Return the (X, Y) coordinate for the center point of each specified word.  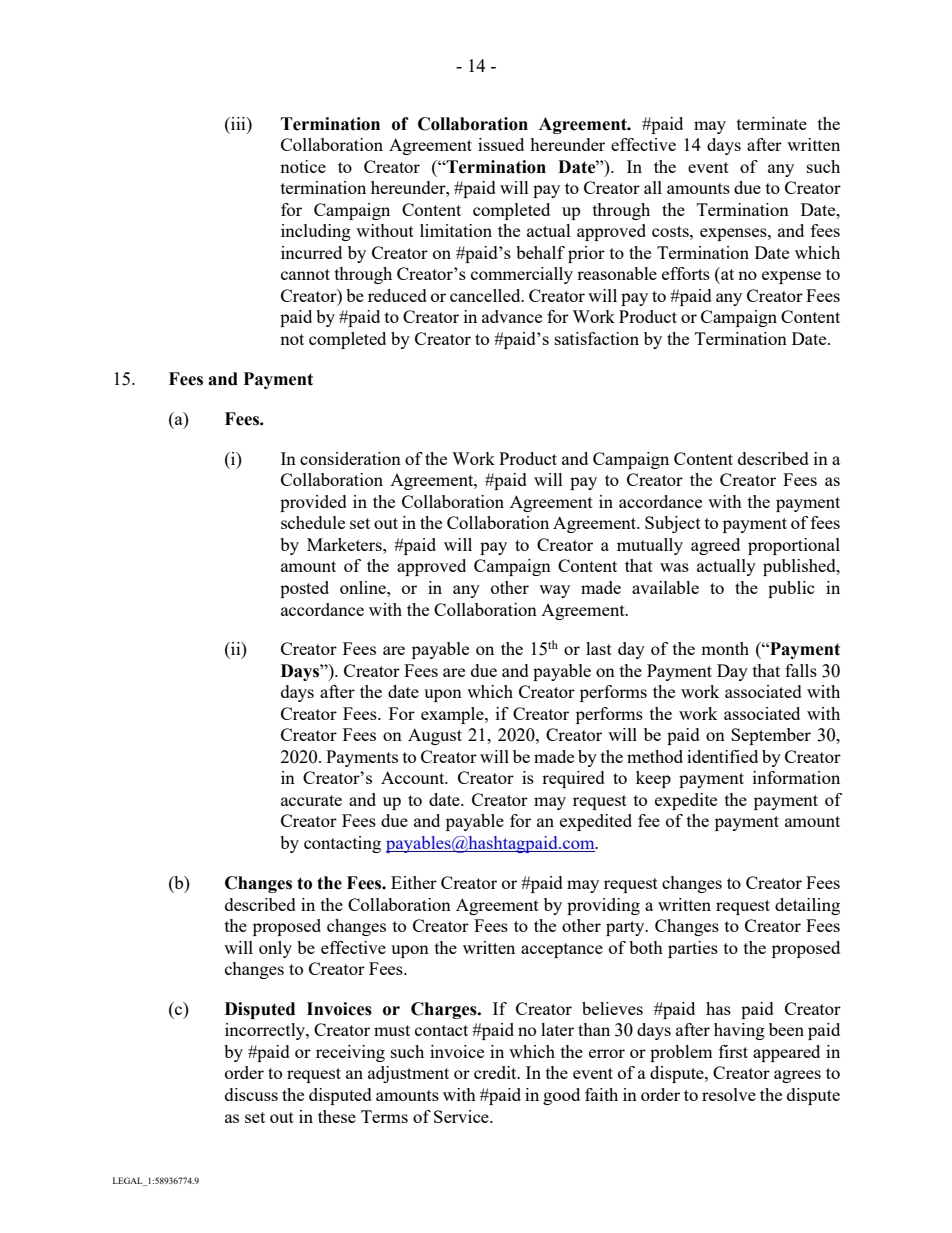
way (554, 591)
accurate (311, 800)
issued (501, 144)
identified (722, 756)
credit (496, 1072)
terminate (772, 123)
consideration (350, 458)
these (337, 1116)
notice (303, 166)
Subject (673, 524)
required (573, 779)
